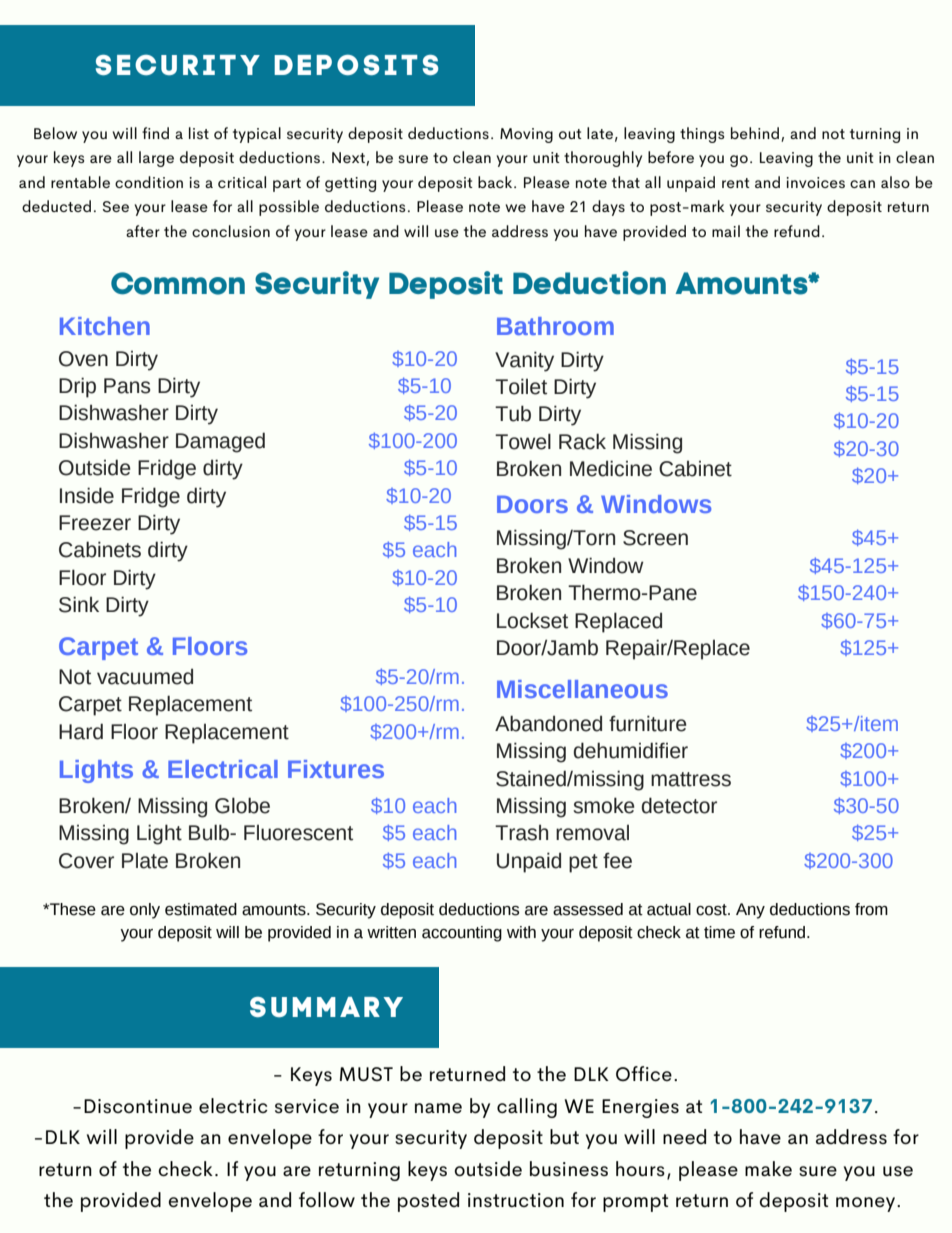 This screenshot has height=1233, width=952. Describe the element at coordinates (532, 620) in the screenshot. I see `Lockset` at that location.
